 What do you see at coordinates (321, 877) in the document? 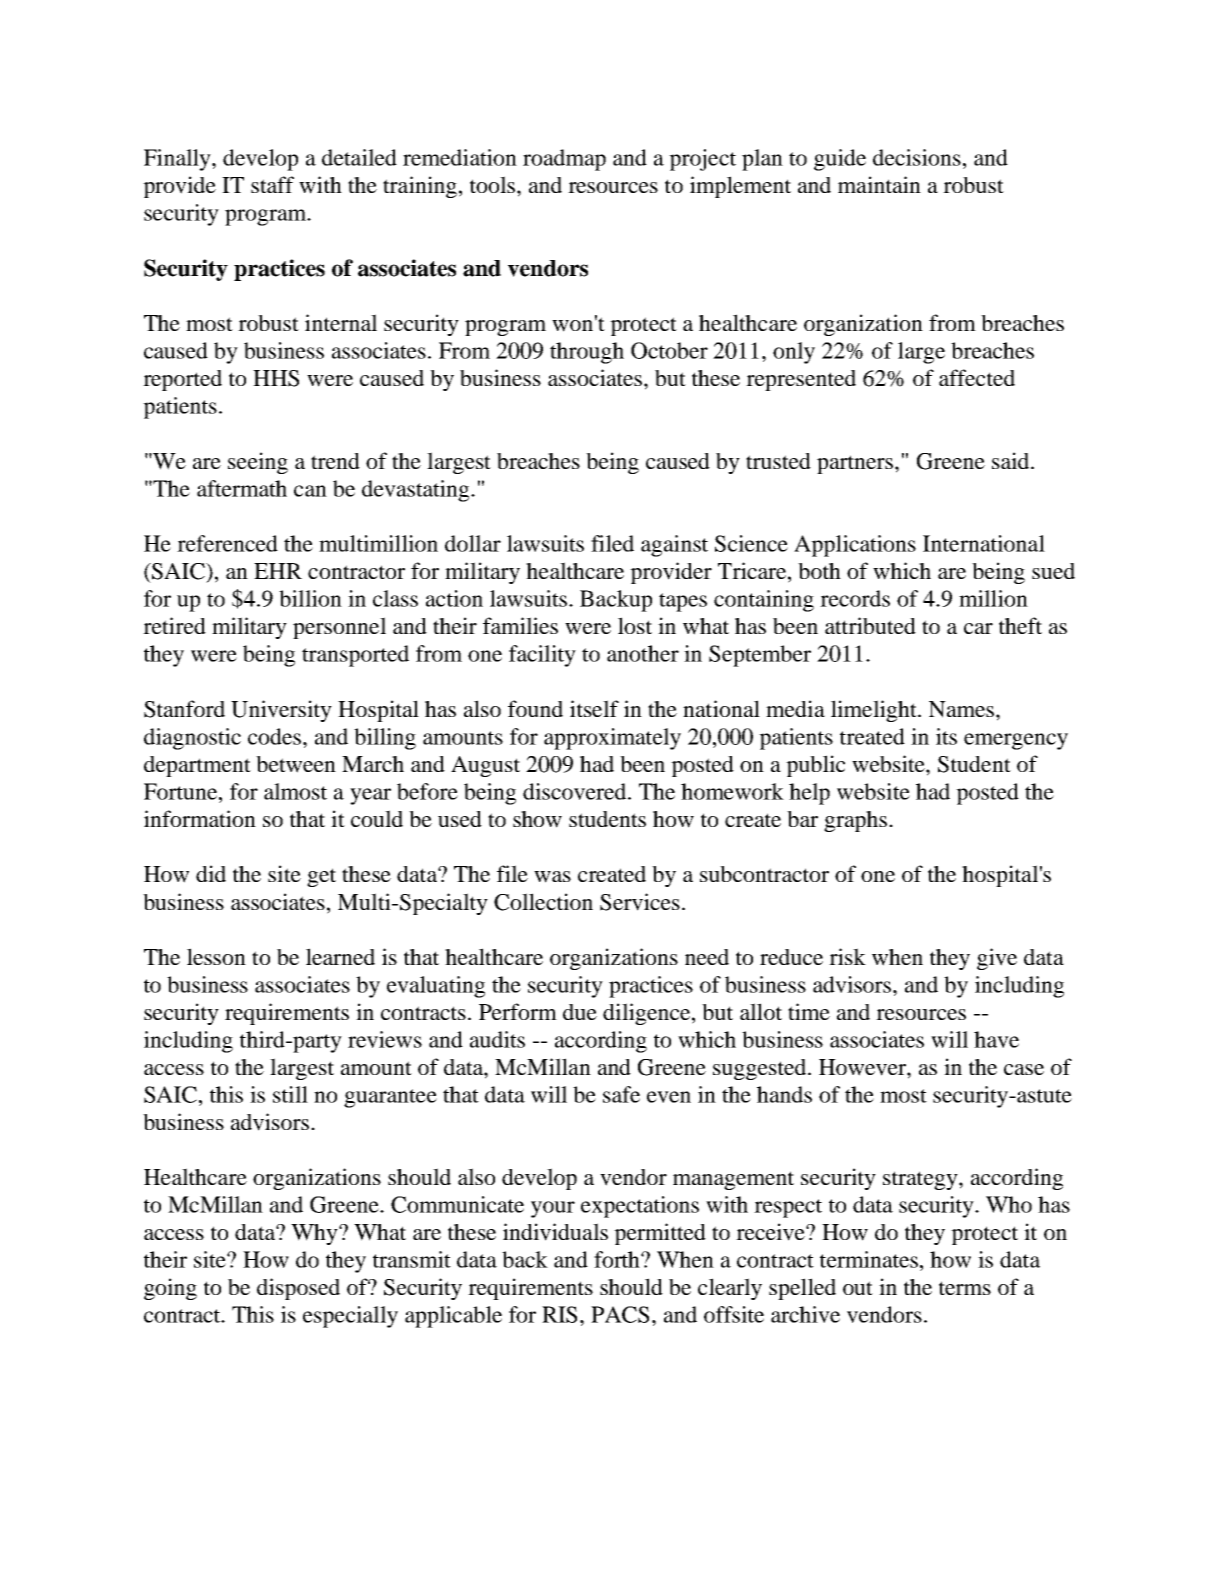
I see `get` at bounding box center [321, 877].
